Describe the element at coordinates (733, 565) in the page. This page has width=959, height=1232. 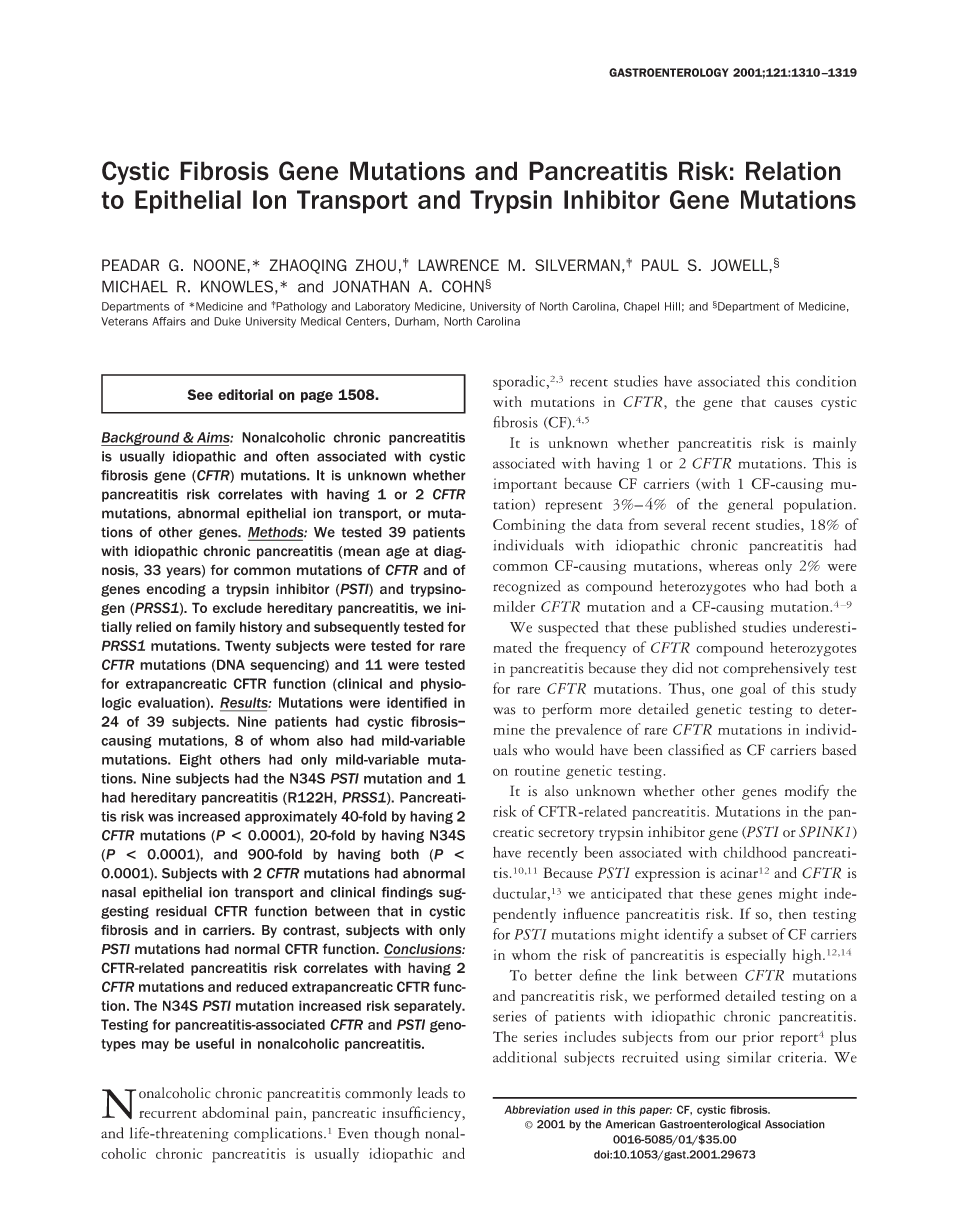
I see `whereas` at that location.
